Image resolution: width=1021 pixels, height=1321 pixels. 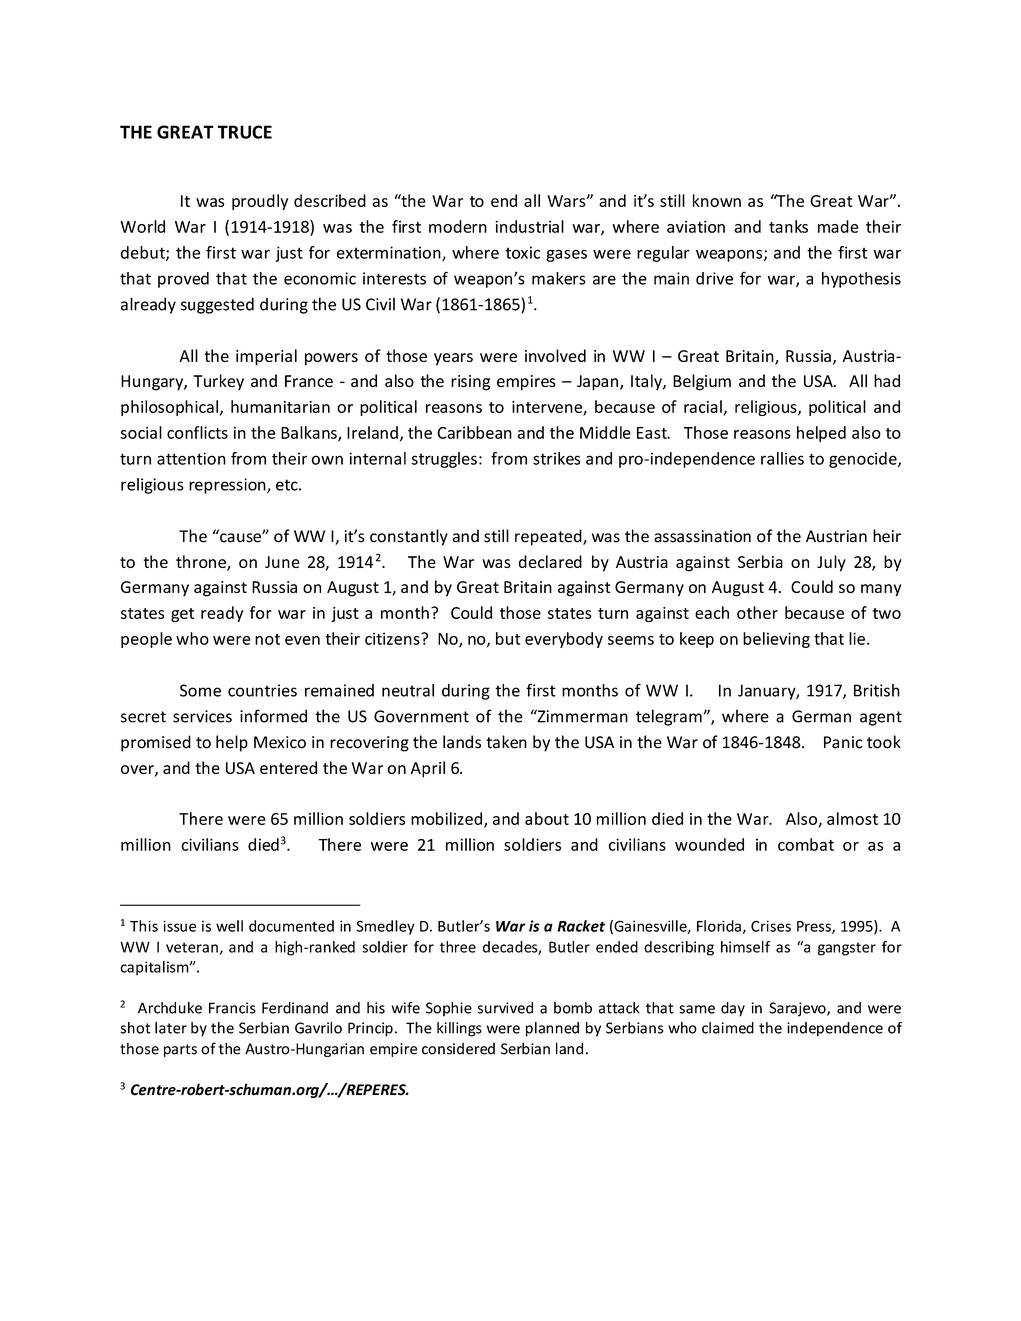 I want to click on about, so click(x=547, y=818).
